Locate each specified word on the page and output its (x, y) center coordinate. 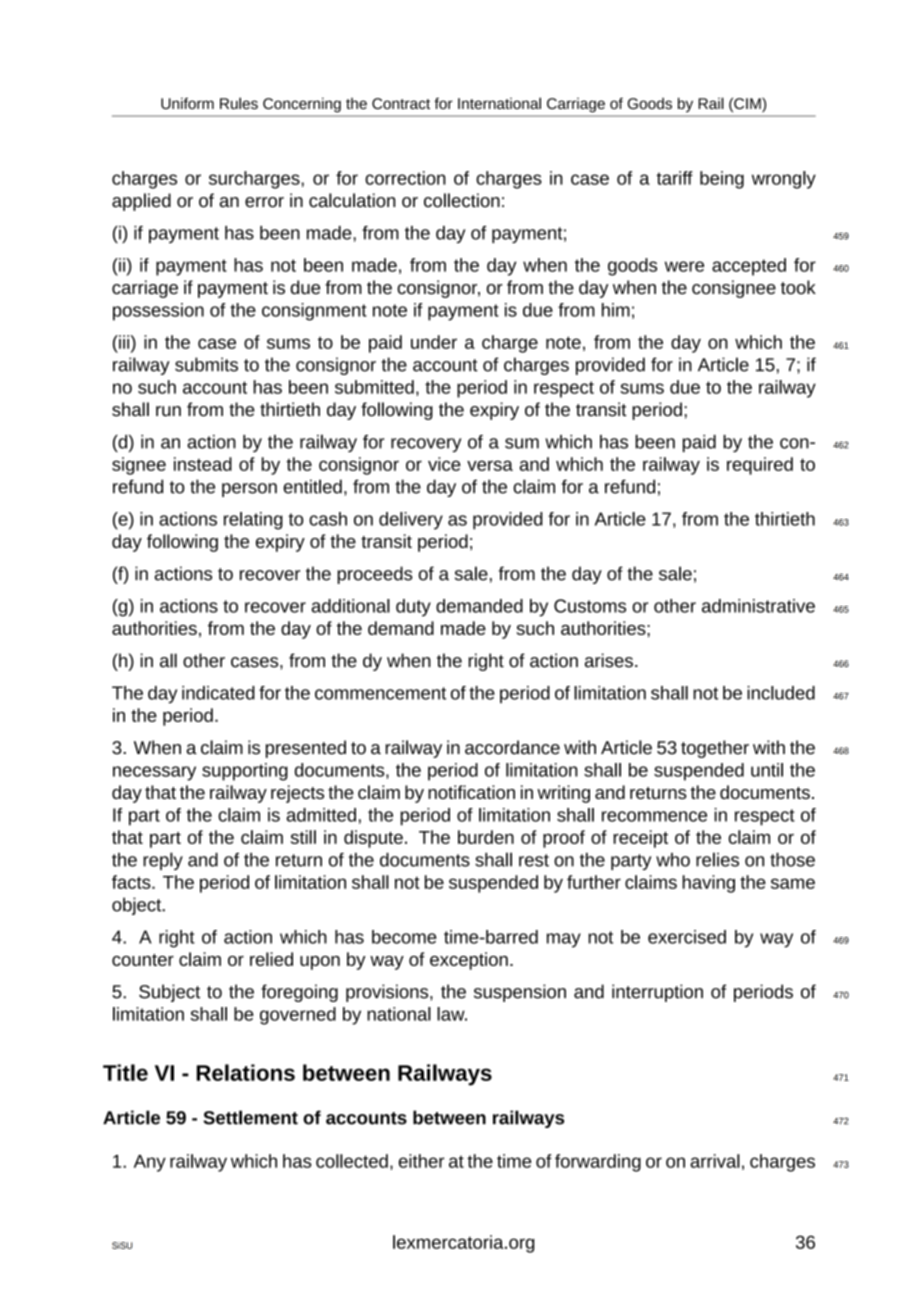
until (767, 770)
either (421, 1161)
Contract (401, 103)
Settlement (250, 1117)
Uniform (187, 103)
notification (471, 792)
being (722, 180)
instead (203, 464)
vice (444, 464)
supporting (245, 772)
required (760, 466)
